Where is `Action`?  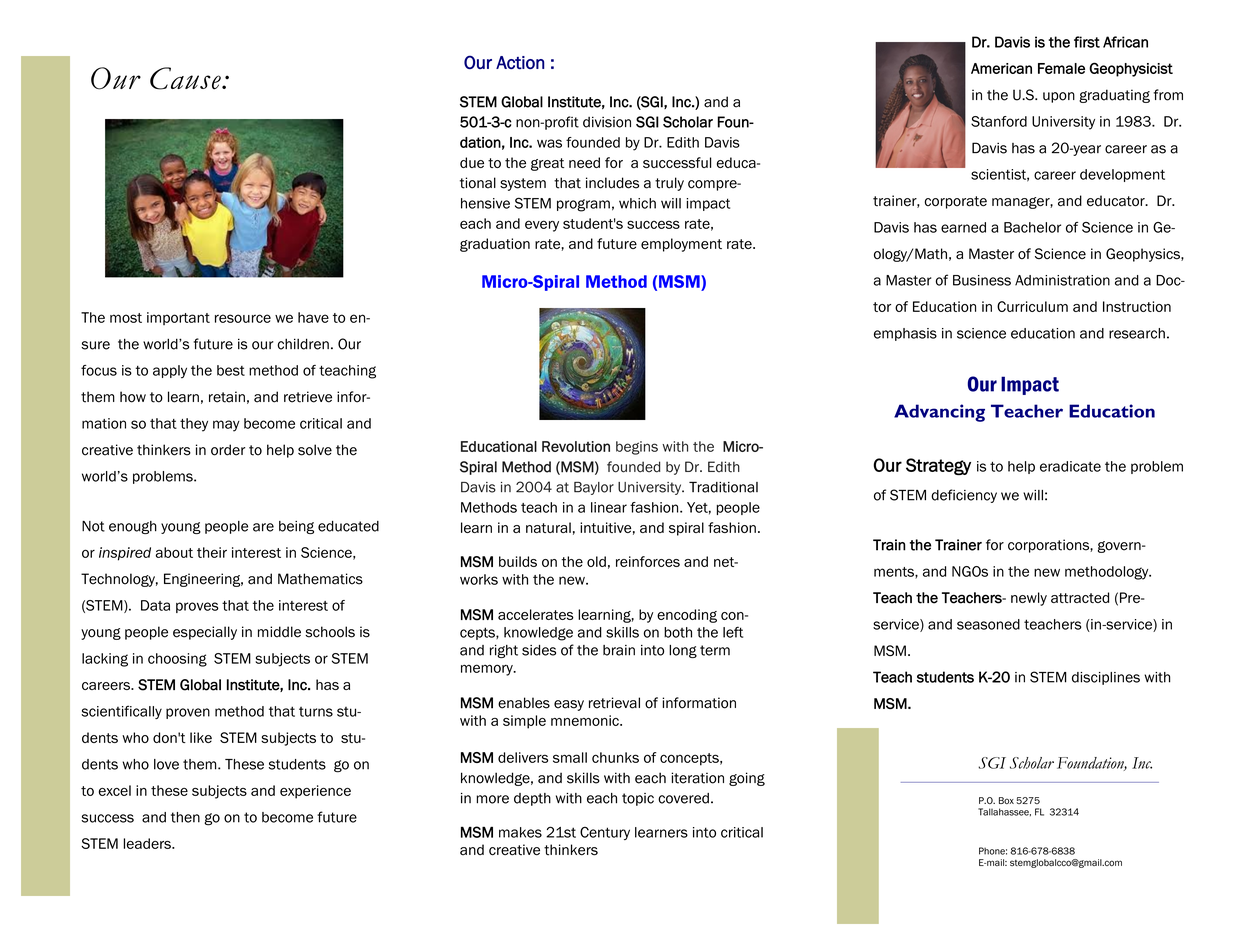
Action is located at coordinates (520, 62).
